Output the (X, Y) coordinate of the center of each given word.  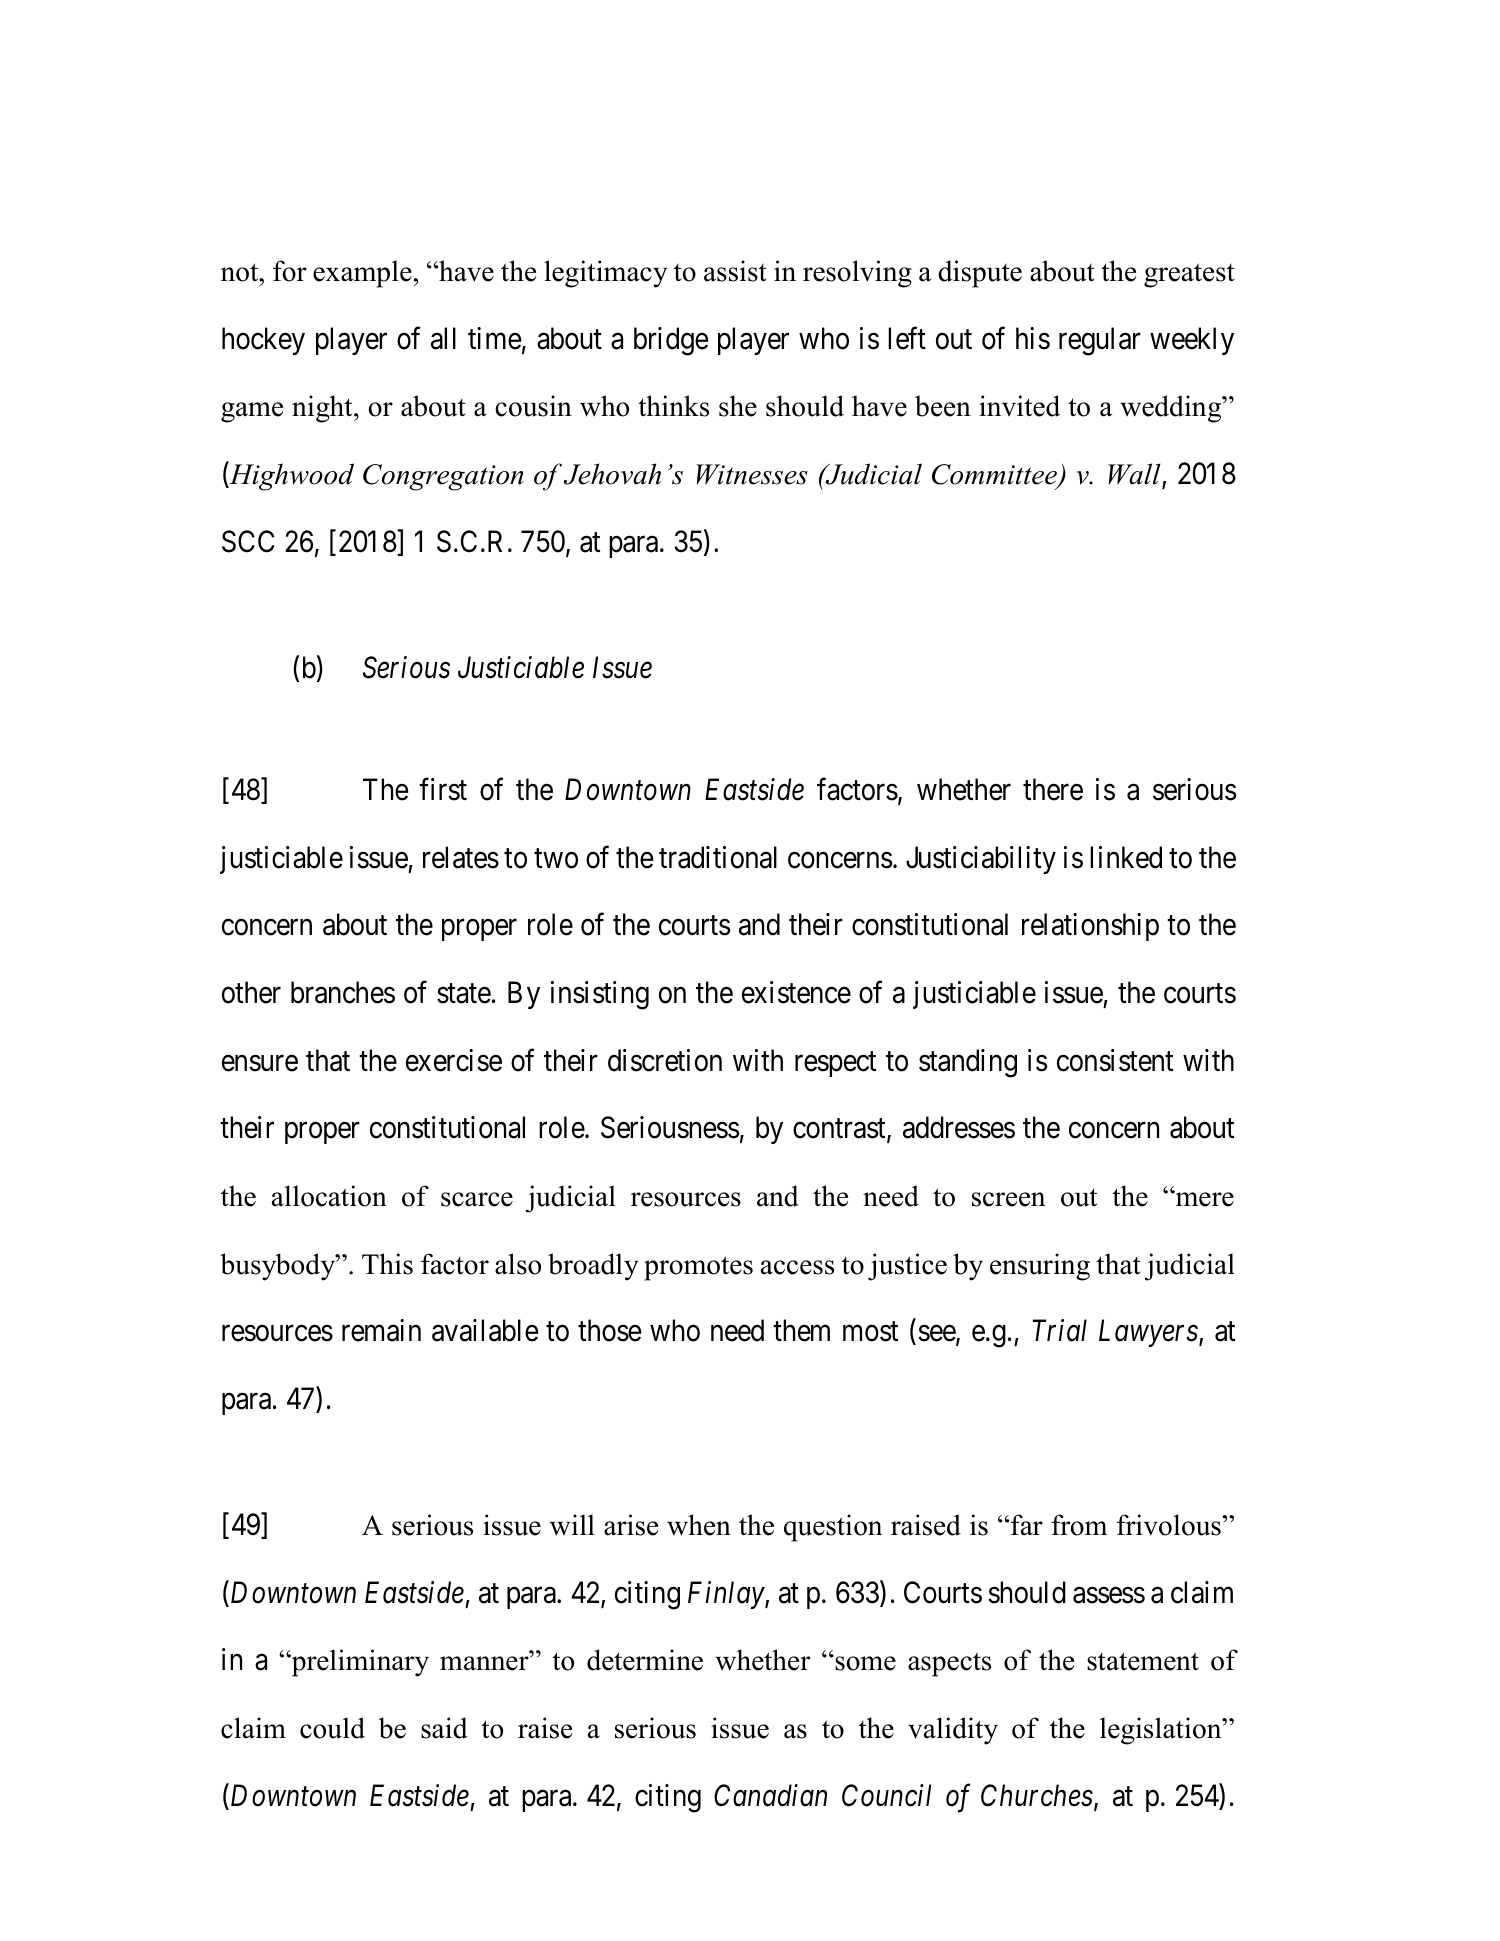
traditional (718, 857)
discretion (665, 1060)
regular (1100, 341)
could (332, 1728)
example (362, 274)
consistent (1115, 1060)
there (1053, 789)
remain (381, 1330)
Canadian (770, 1795)
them (801, 1330)
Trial (1059, 1330)
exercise (454, 1060)
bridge (671, 341)
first (443, 789)
